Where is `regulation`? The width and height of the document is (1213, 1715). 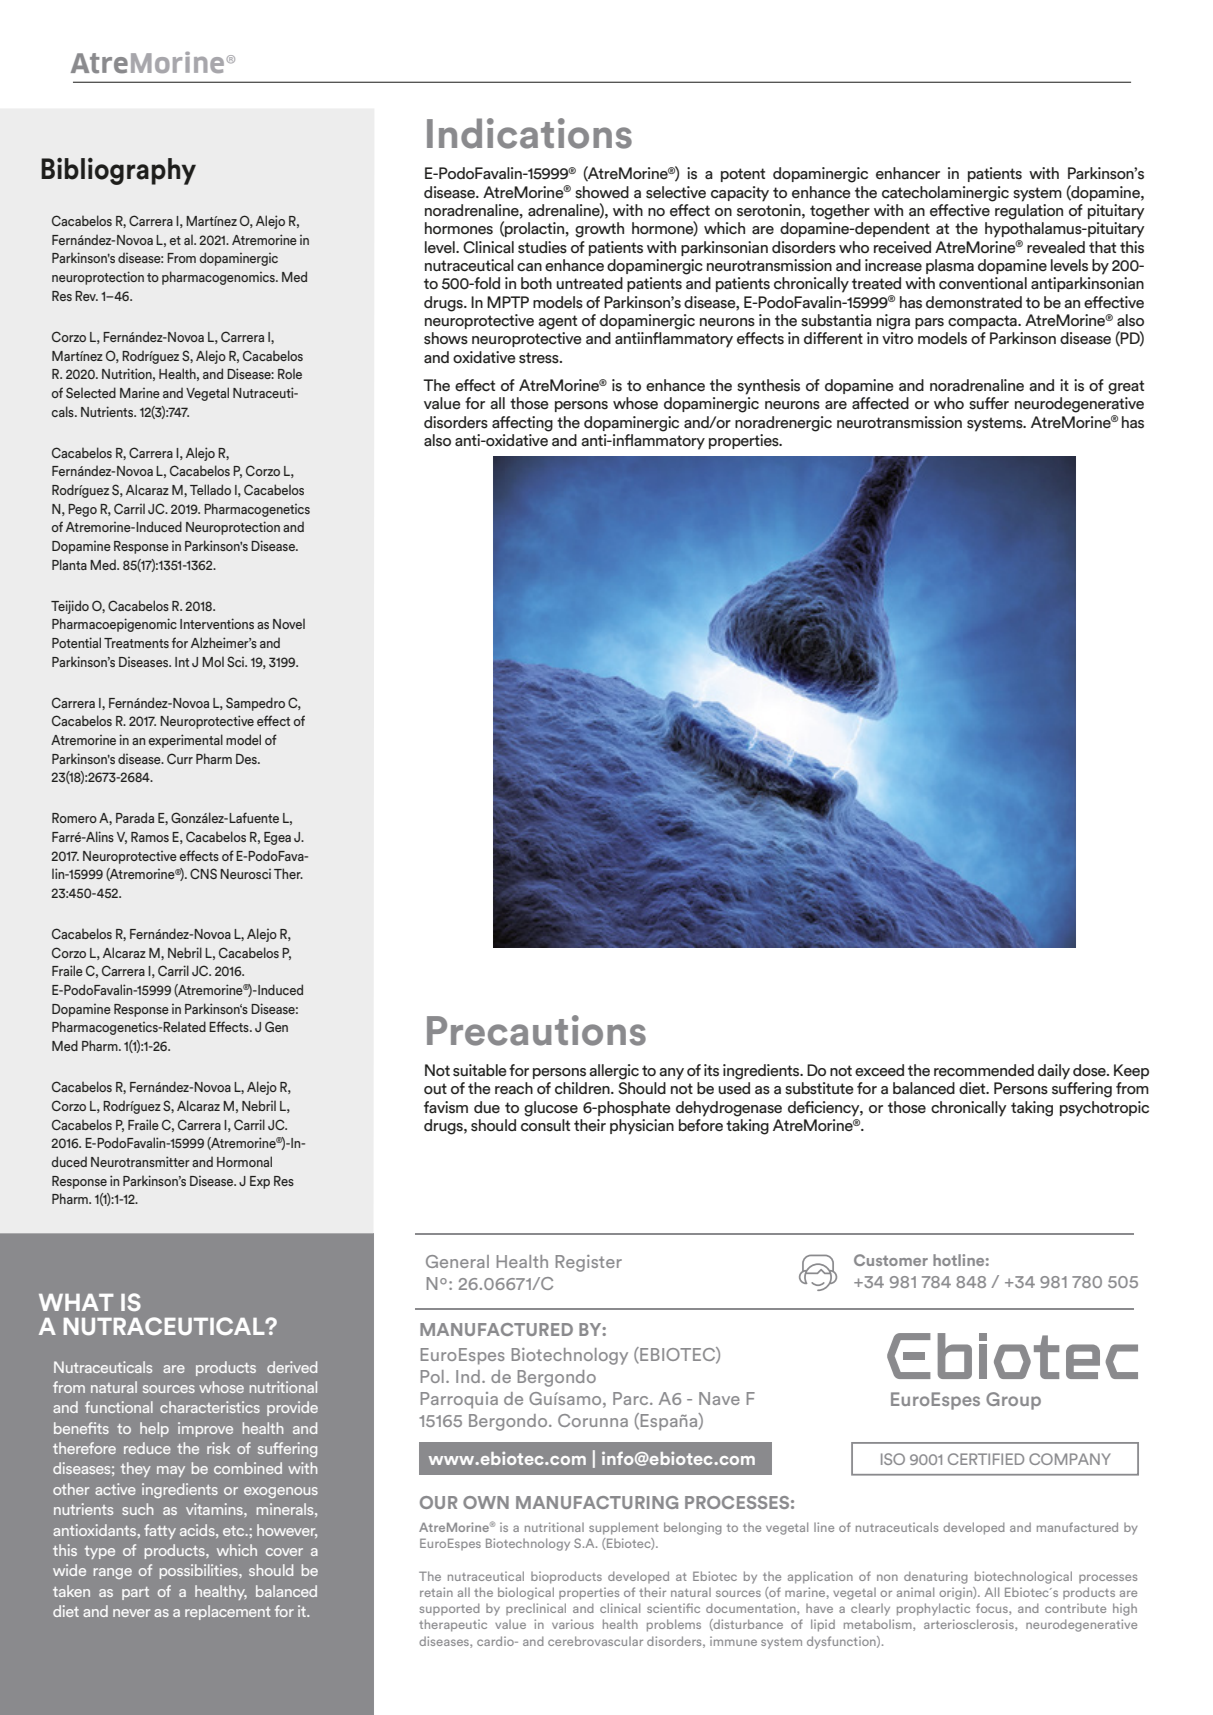
regulation is located at coordinates (1029, 212).
